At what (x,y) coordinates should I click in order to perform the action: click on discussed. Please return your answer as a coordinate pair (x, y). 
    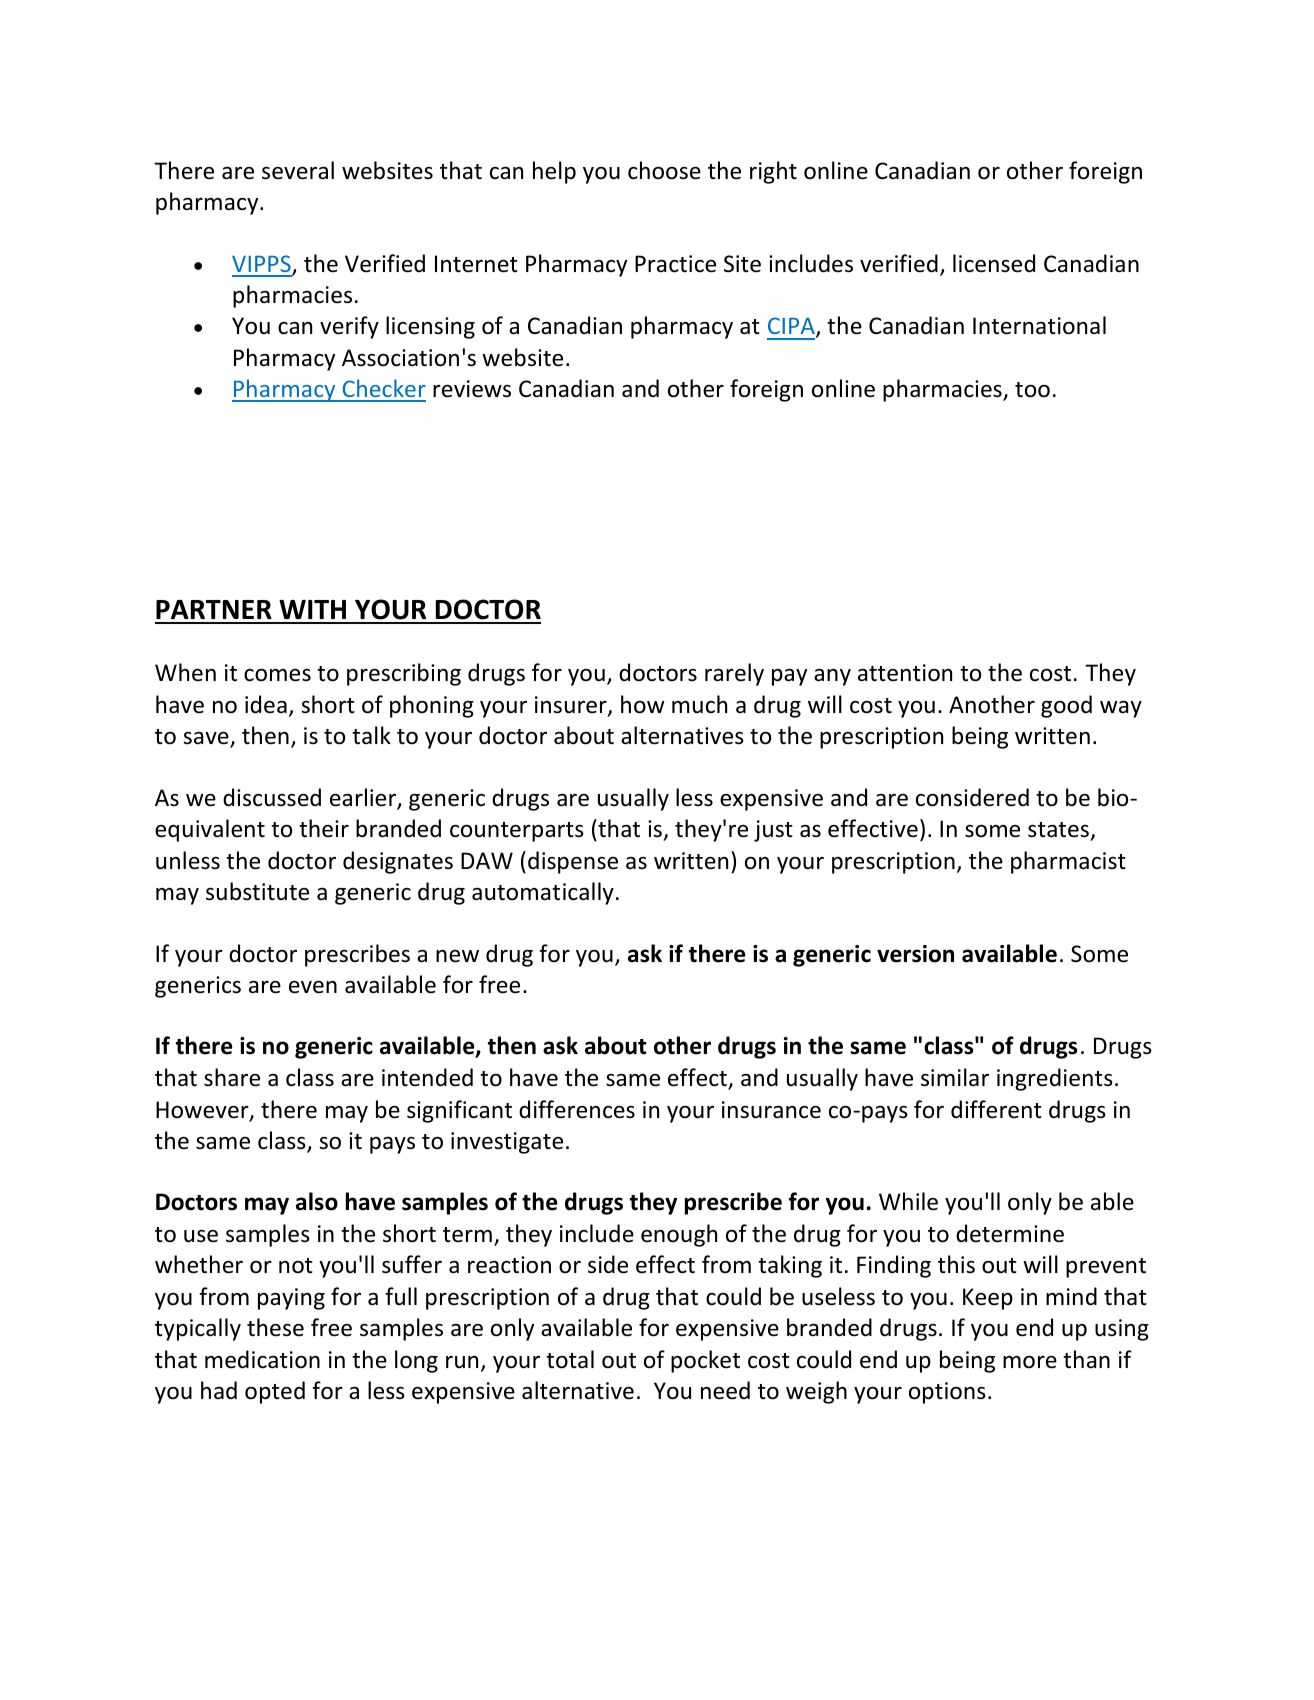
    Looking at the image, I should click on (272, 797).
